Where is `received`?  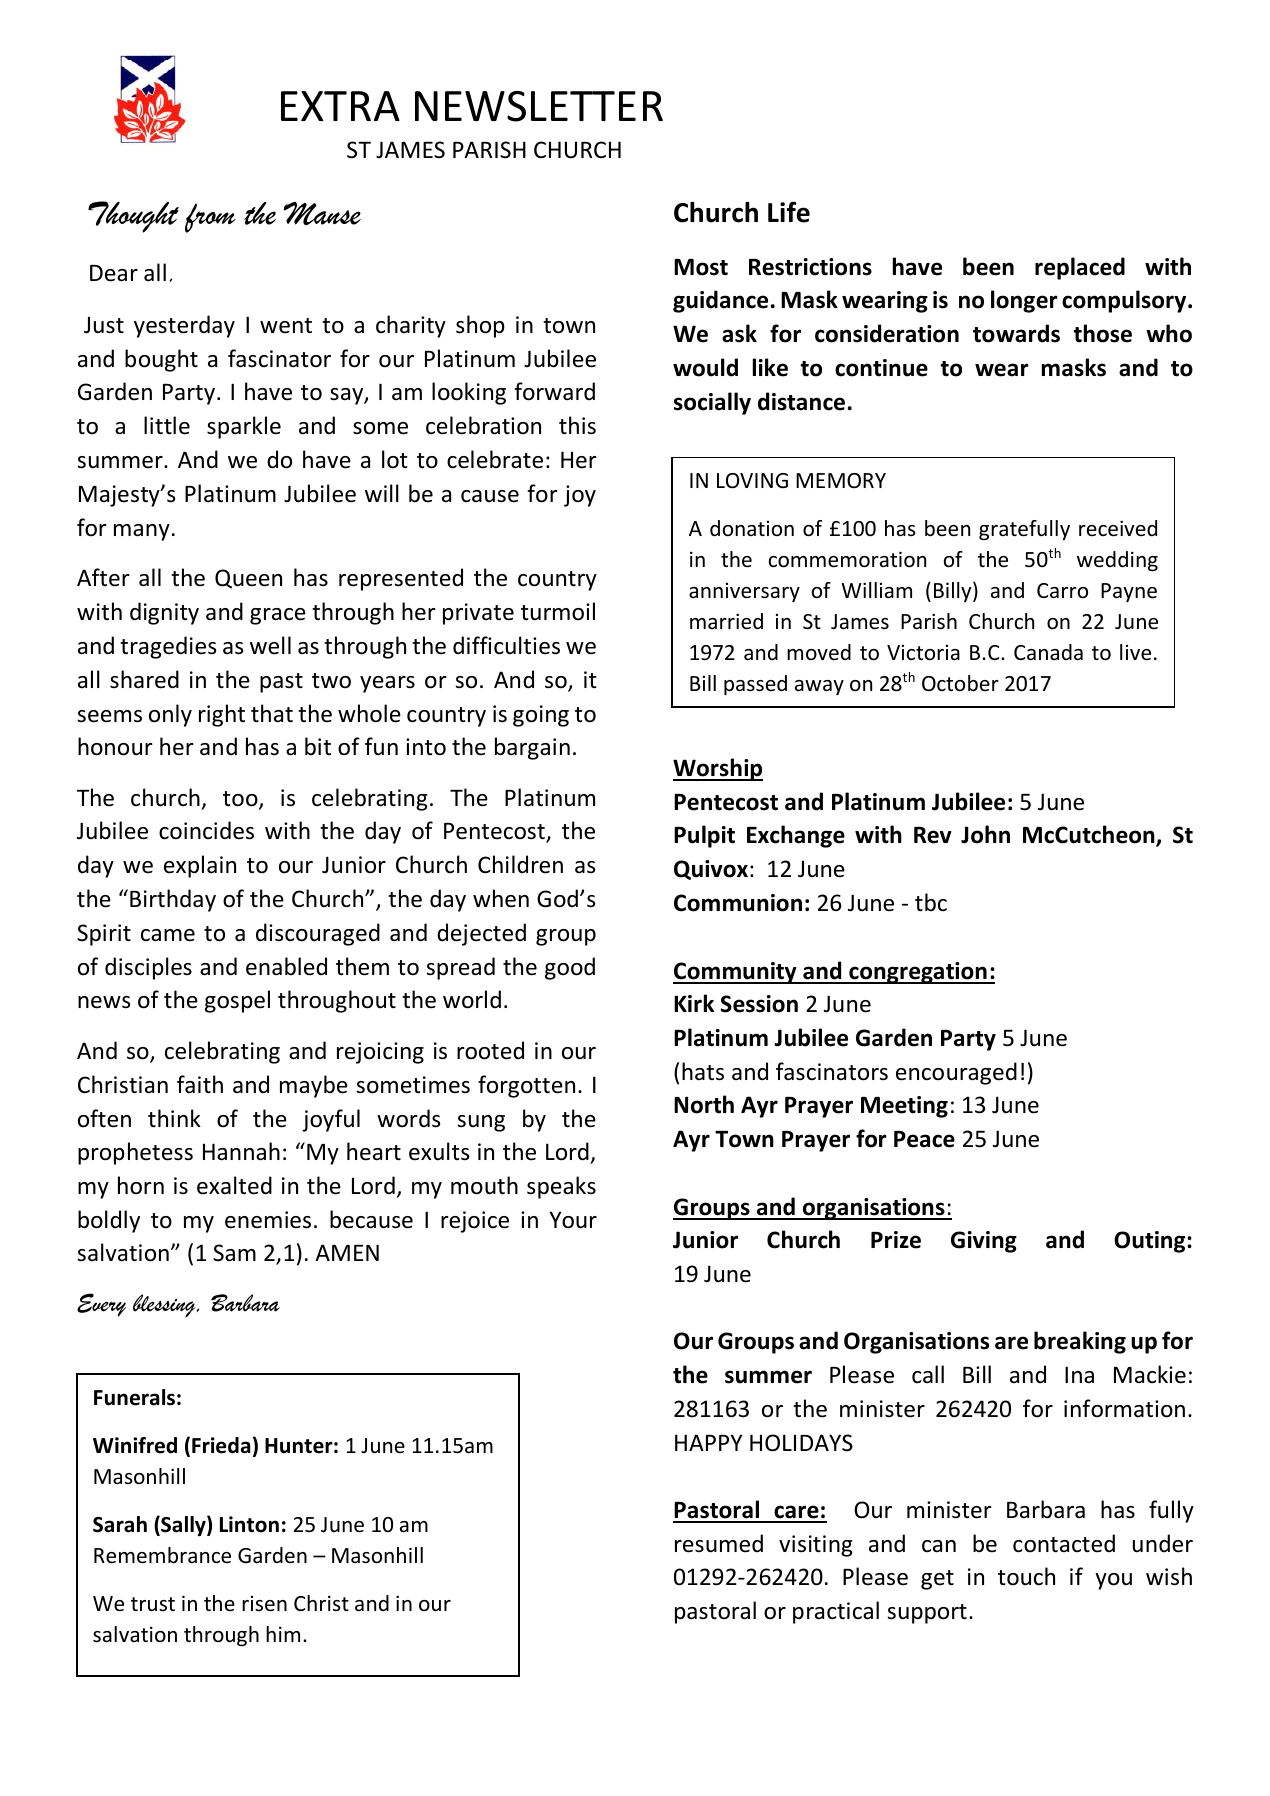
received is located at coordinates (1118, 528).
